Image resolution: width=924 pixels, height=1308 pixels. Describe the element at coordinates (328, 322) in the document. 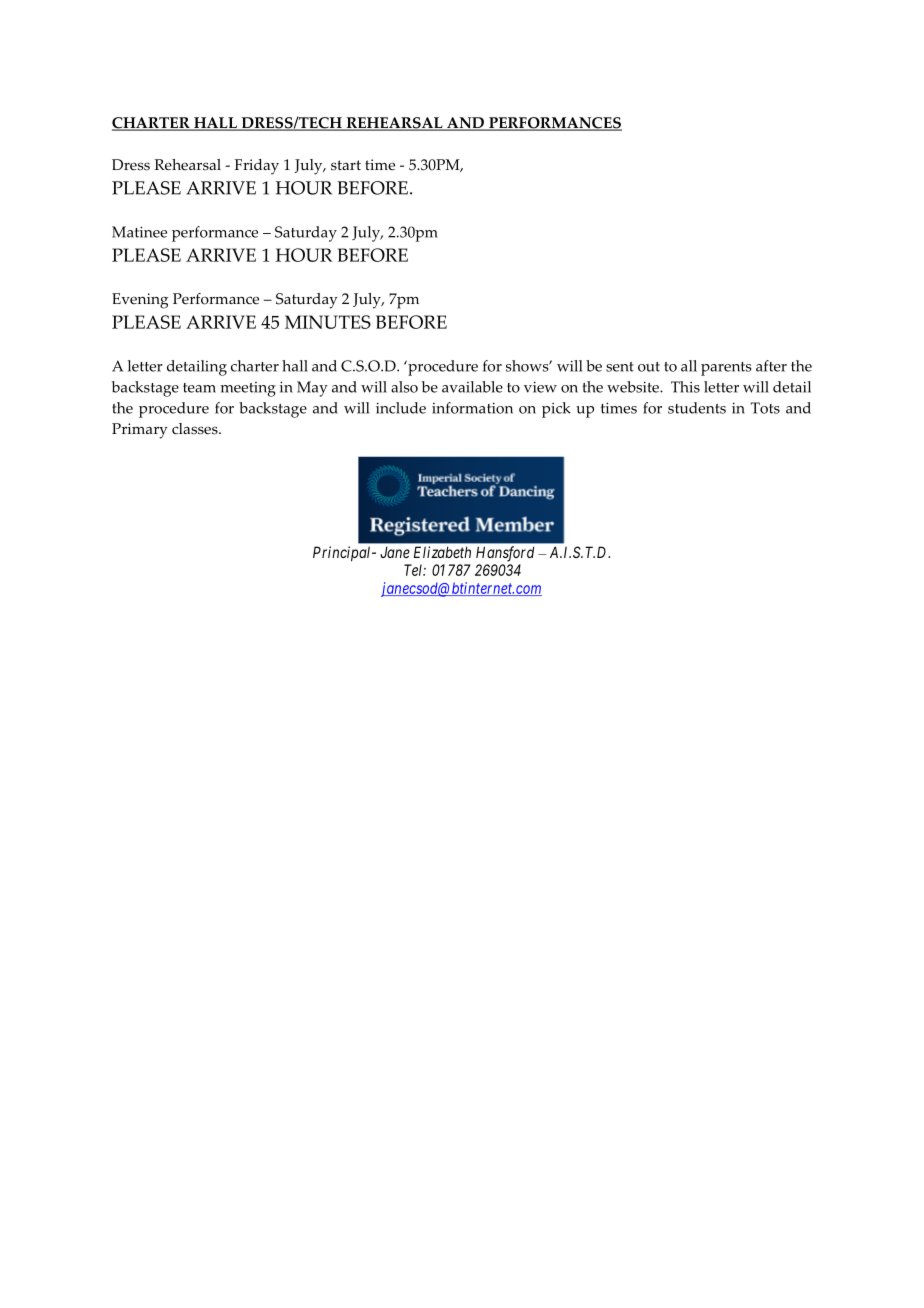

I see `MINUTES` at that location.
